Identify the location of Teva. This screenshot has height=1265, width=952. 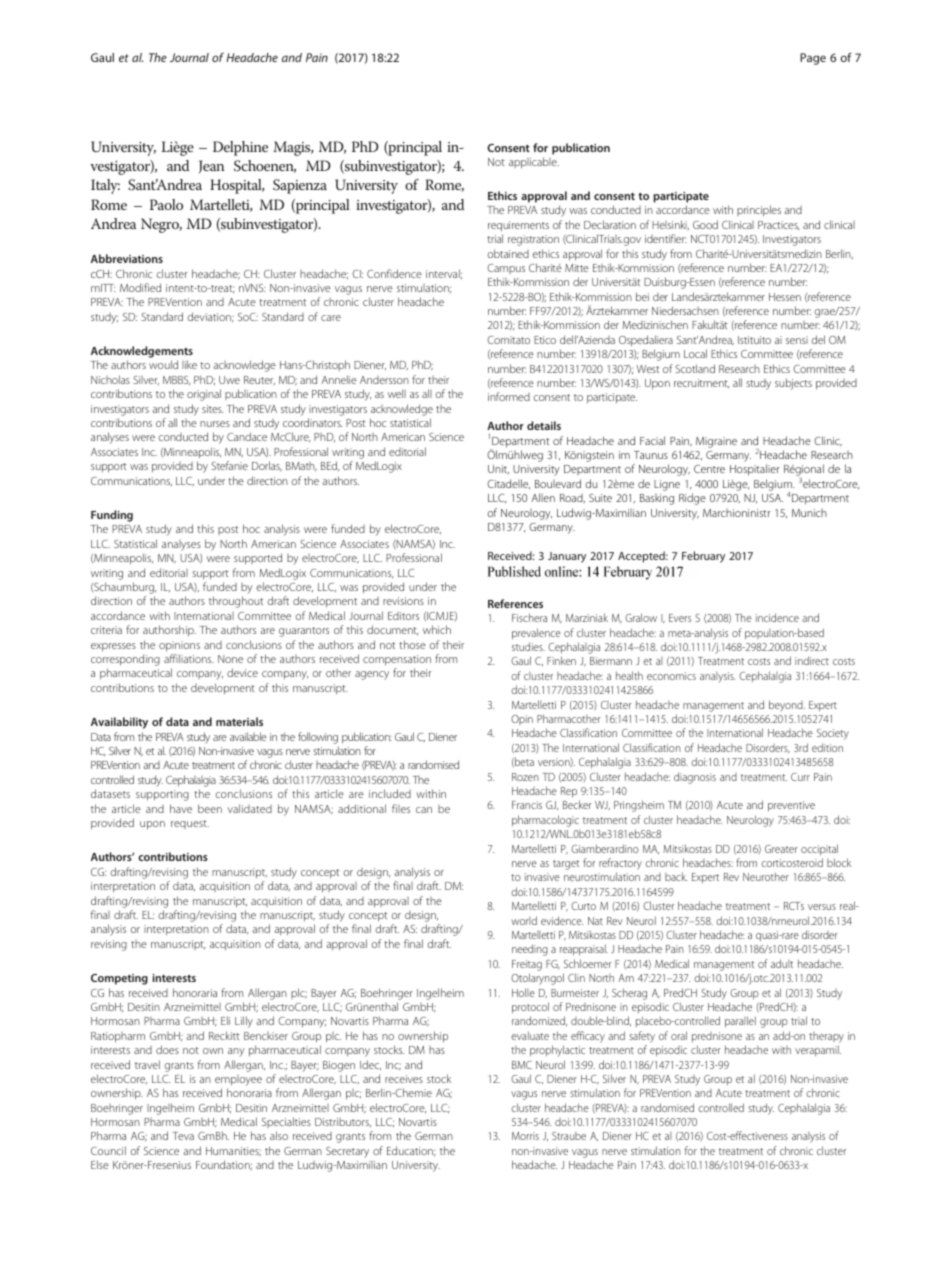
(183, 1136).
